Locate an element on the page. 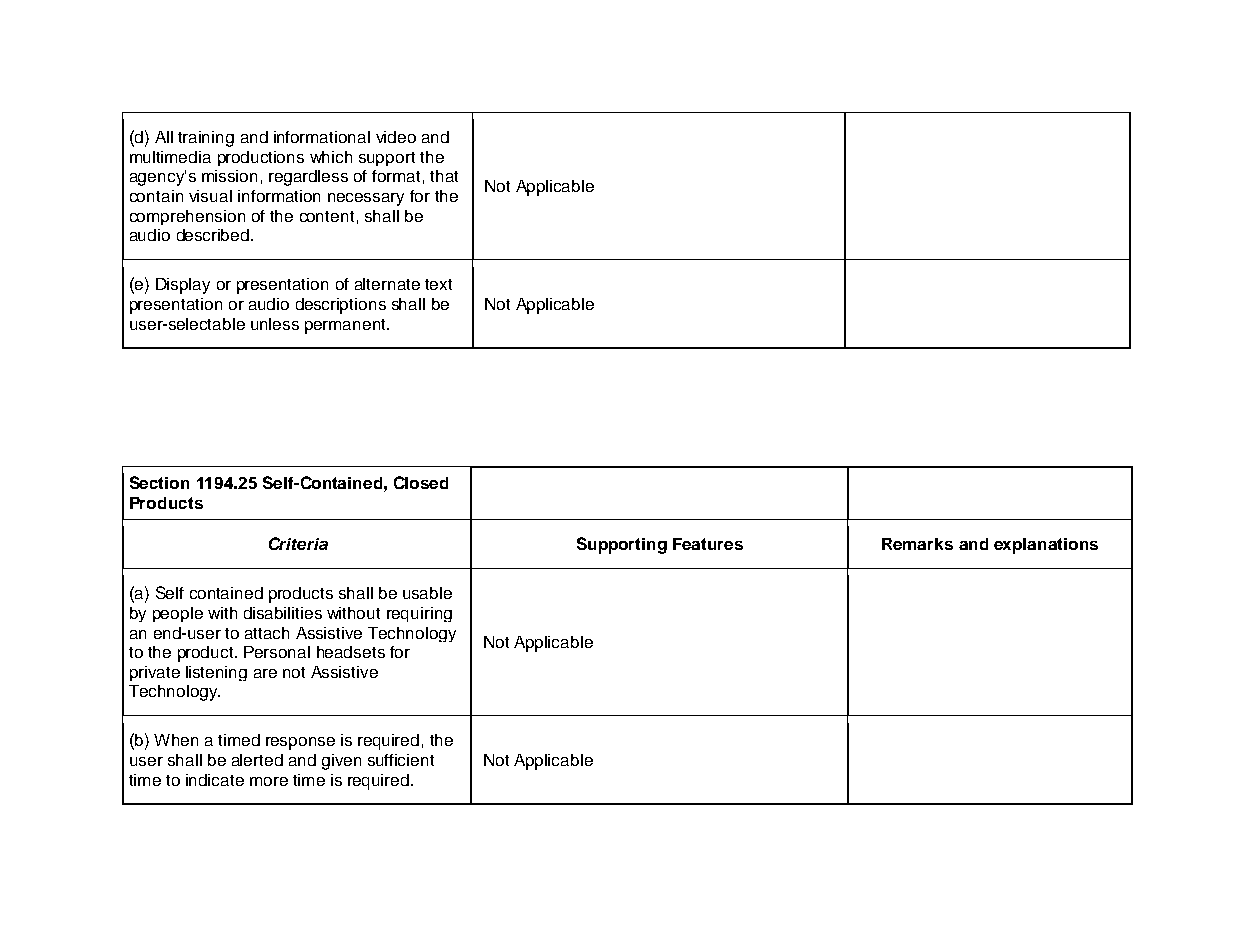  Closed is located at coordinates (421, 482).
